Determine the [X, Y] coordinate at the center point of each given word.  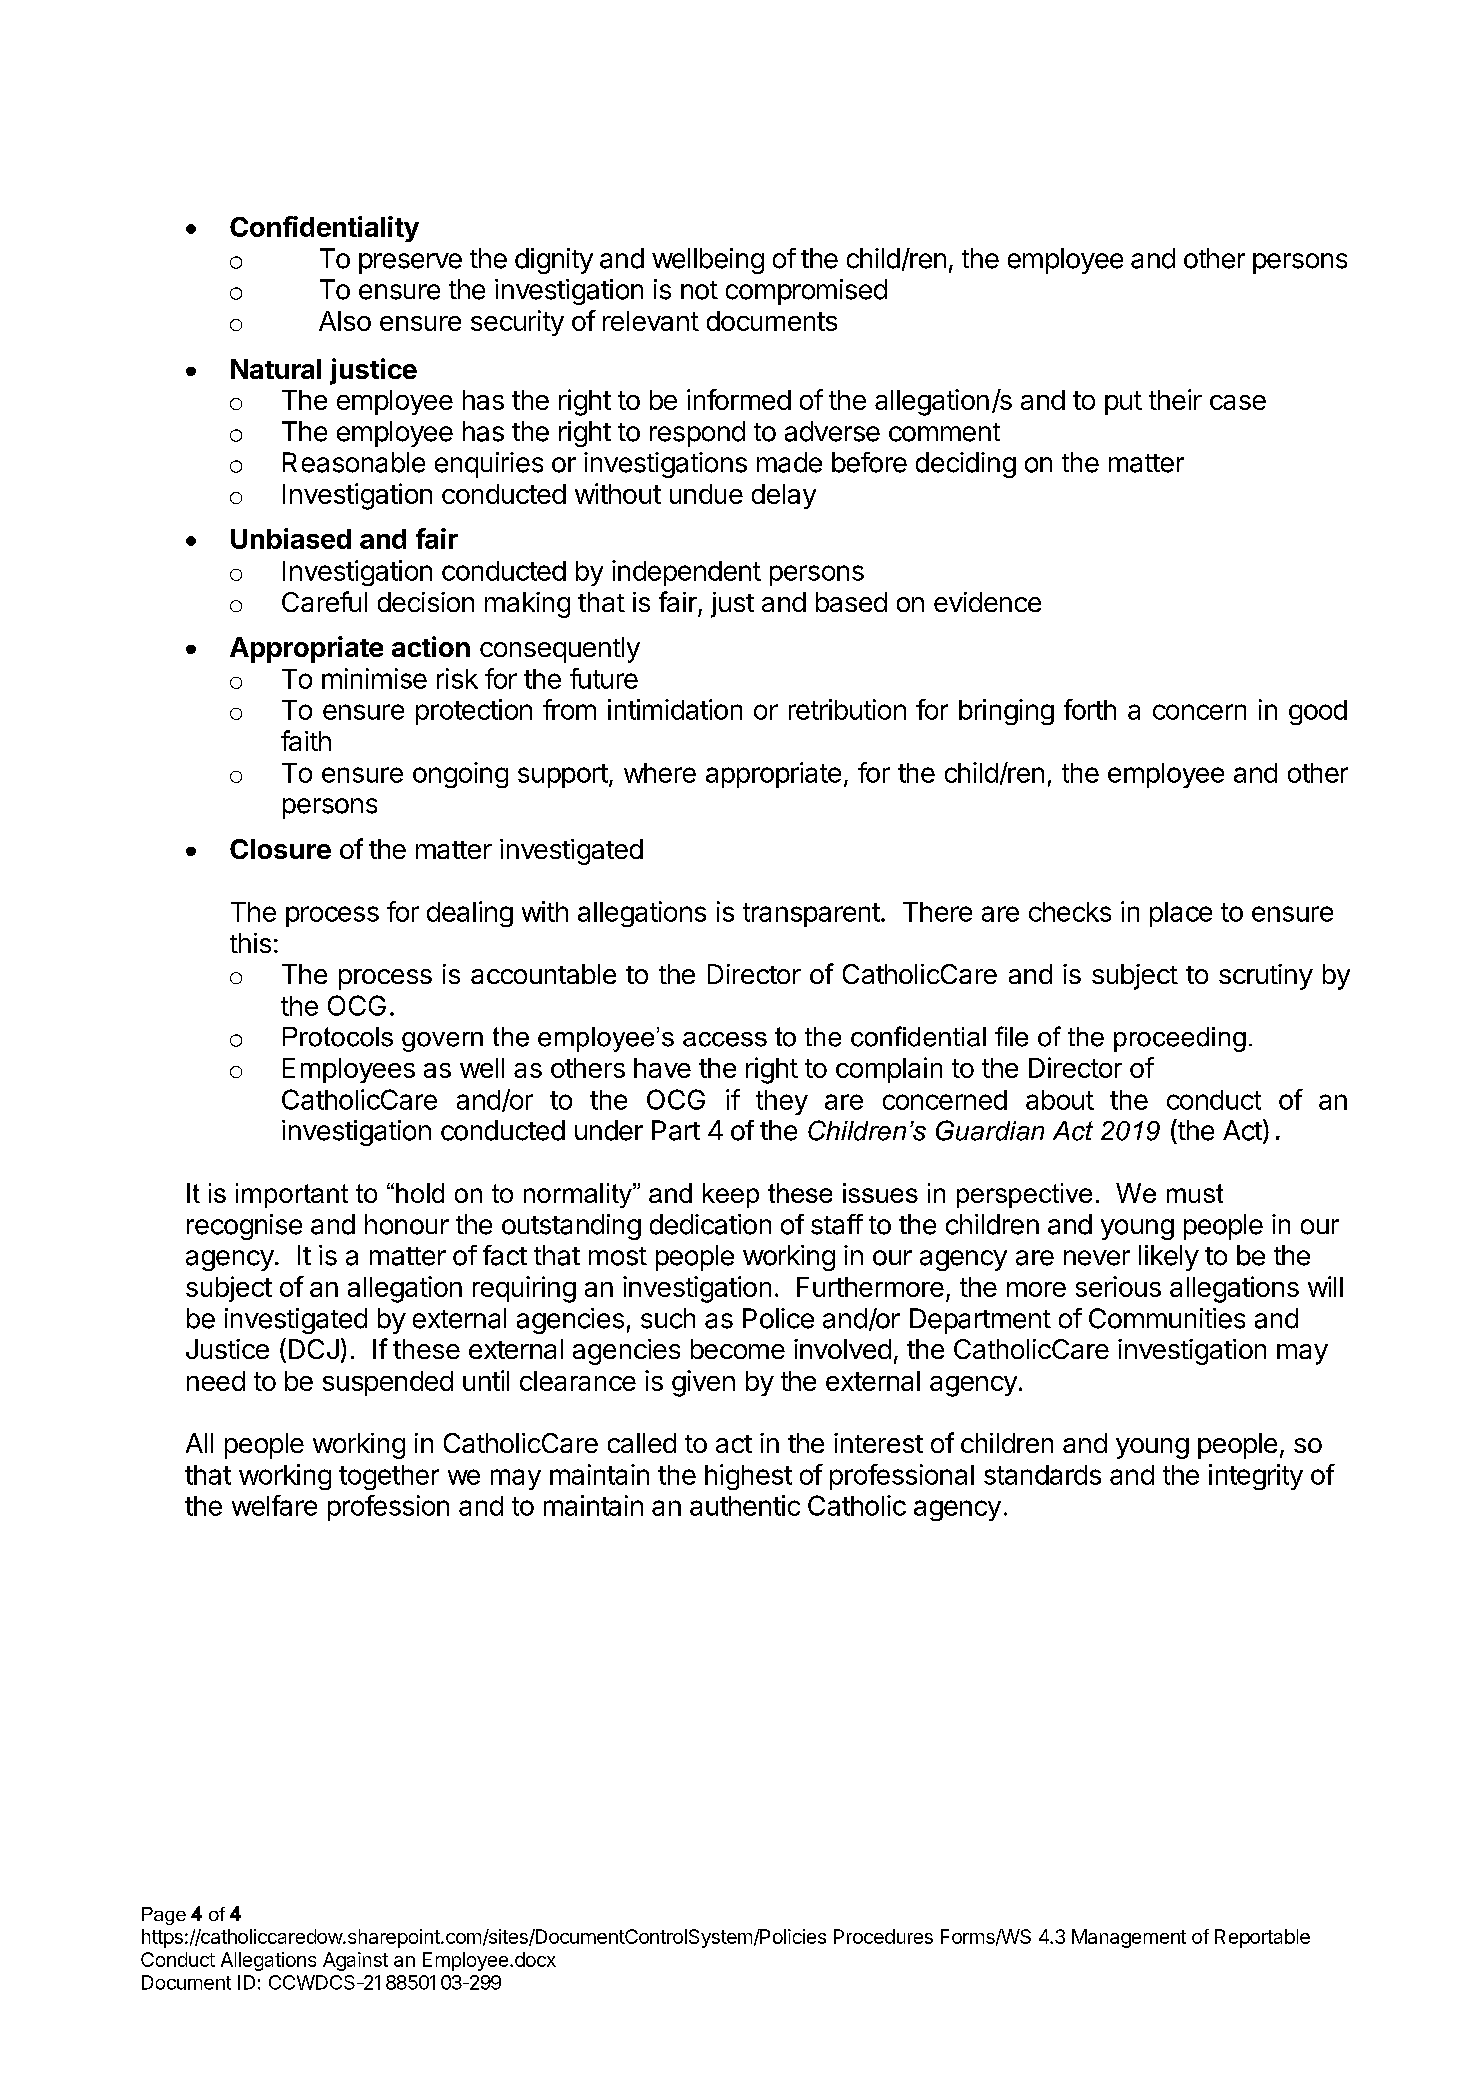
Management [1129, 1938]
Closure [280, 849]
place [1181, 914]
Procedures [883, 1936]
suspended [388, 1383]
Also [345, 321]
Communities [1167, 1318]
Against [355, 1961]
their [1175, 399]
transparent [811, 915]
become [738, 1349]
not [699, 290]
